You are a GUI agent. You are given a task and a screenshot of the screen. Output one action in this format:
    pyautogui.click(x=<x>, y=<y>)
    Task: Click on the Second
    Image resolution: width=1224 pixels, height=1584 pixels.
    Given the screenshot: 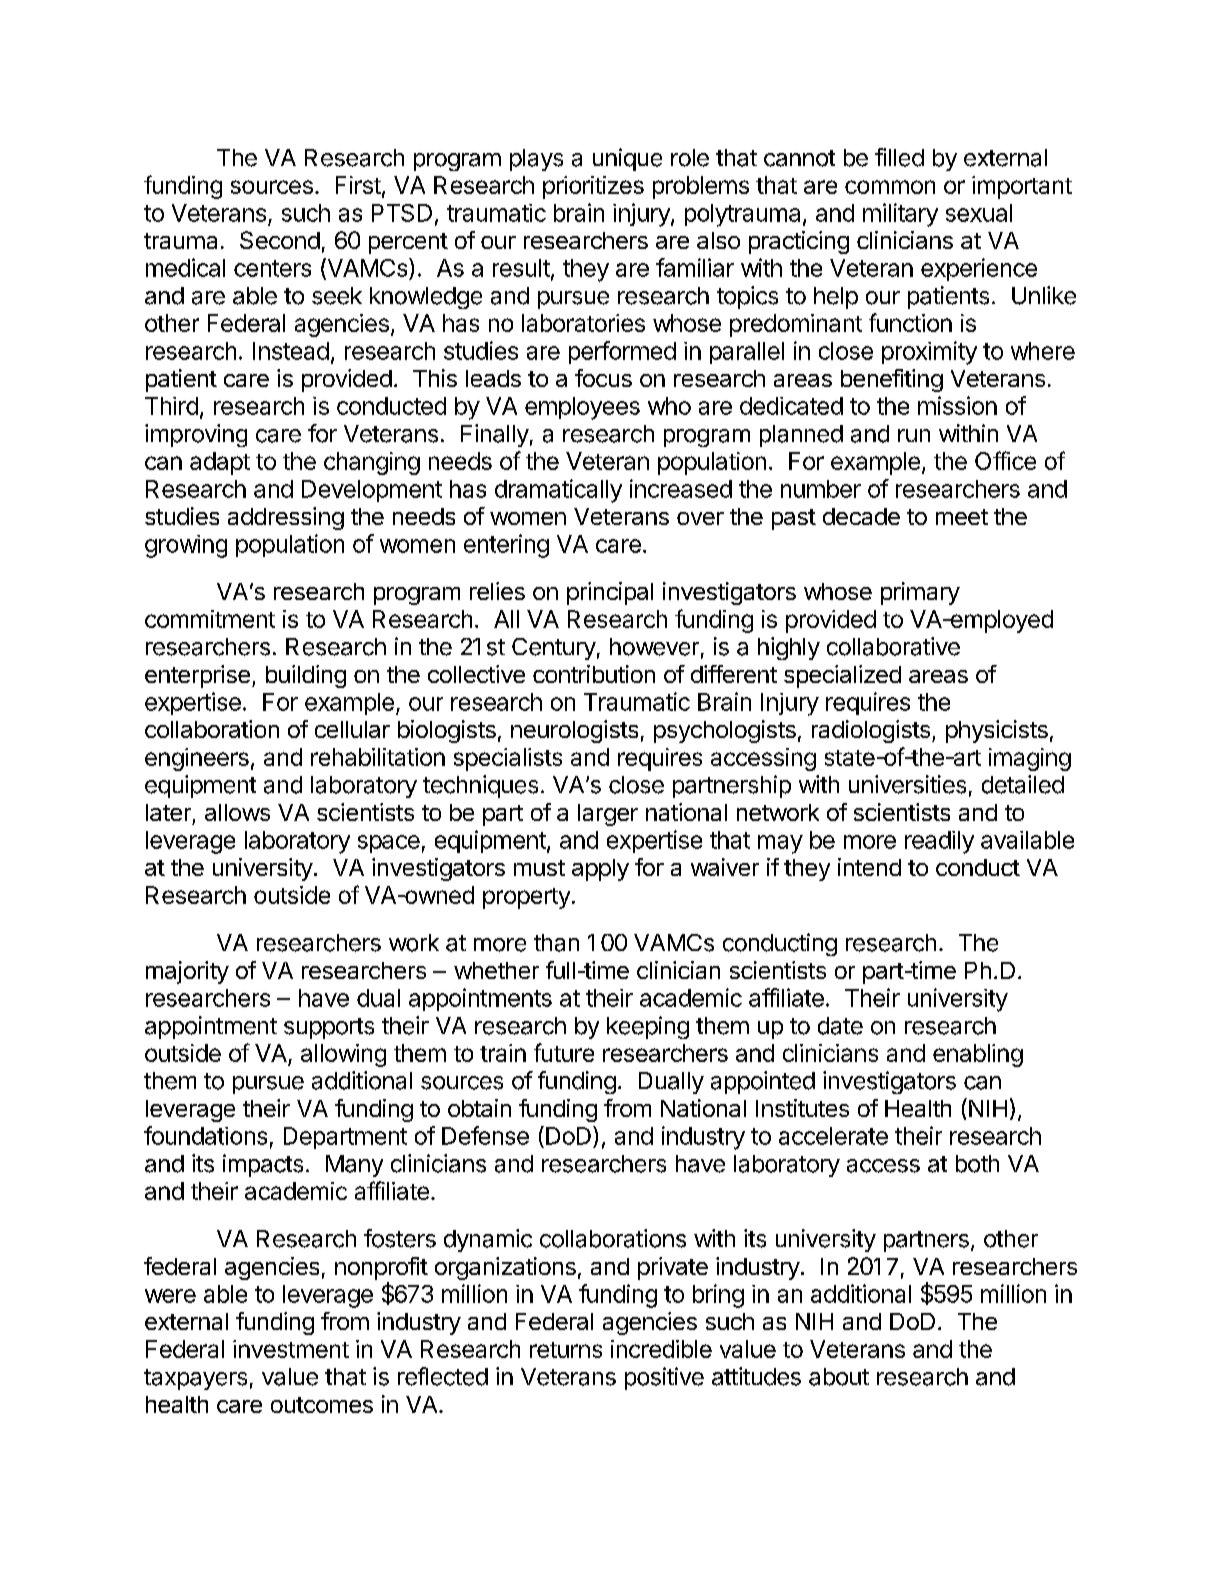 What is the action you would take?
    pyautogui.click(x=280, y=240)
